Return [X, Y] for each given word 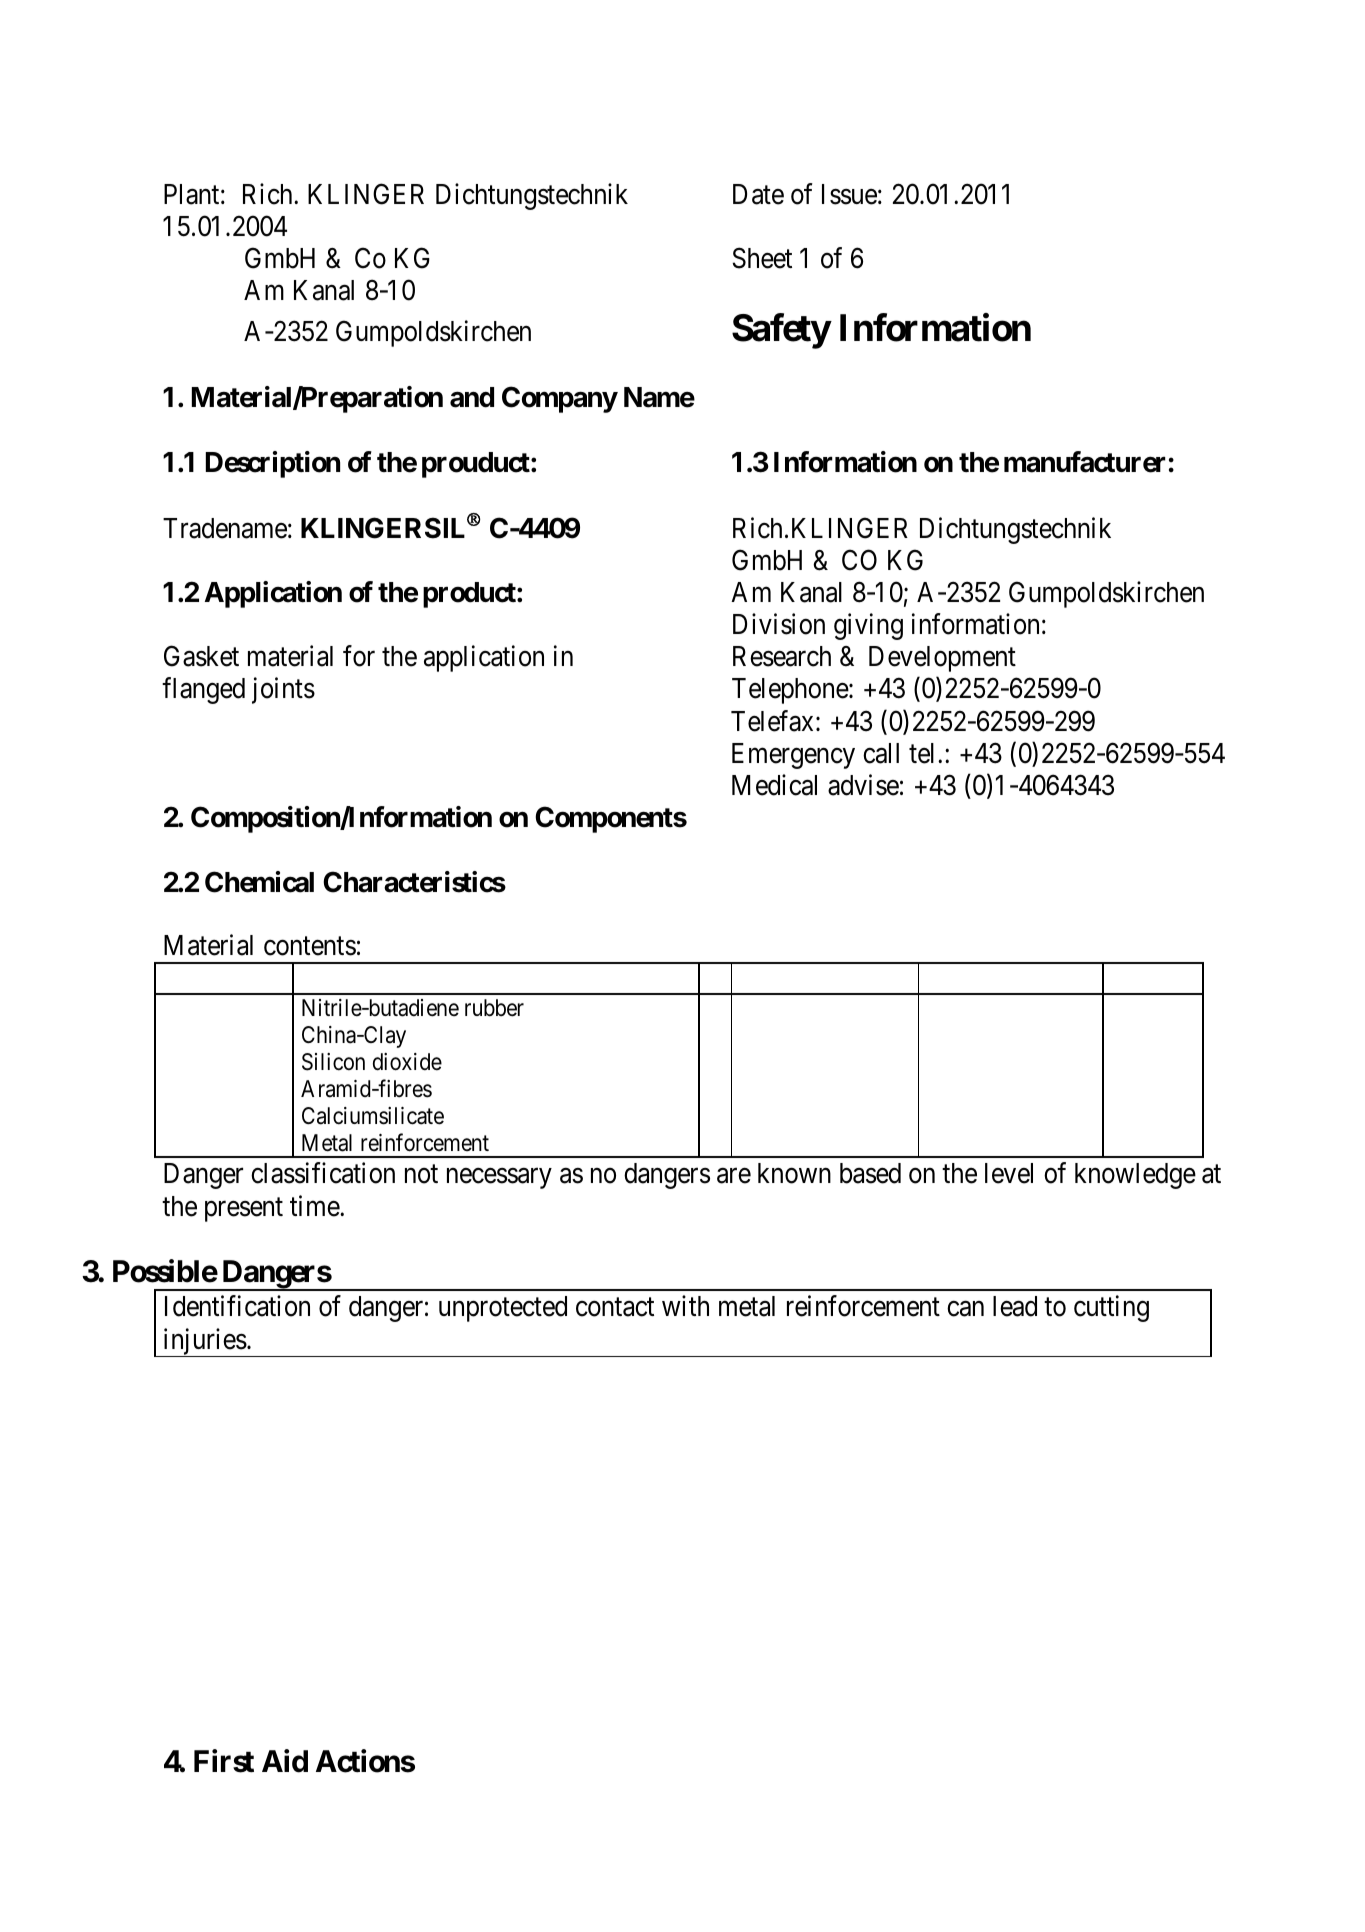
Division [779, 624]
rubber [494, 1008]
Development [942, 659]
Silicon [333, 1062]
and [472, 397]
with [685, 1306]
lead [1015, 1306]
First [224, 1761]
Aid [285, 1761]
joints [283, 691]
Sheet [762, 258]
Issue [849, 194]
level [1009, 1173]
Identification [237, 1306]
